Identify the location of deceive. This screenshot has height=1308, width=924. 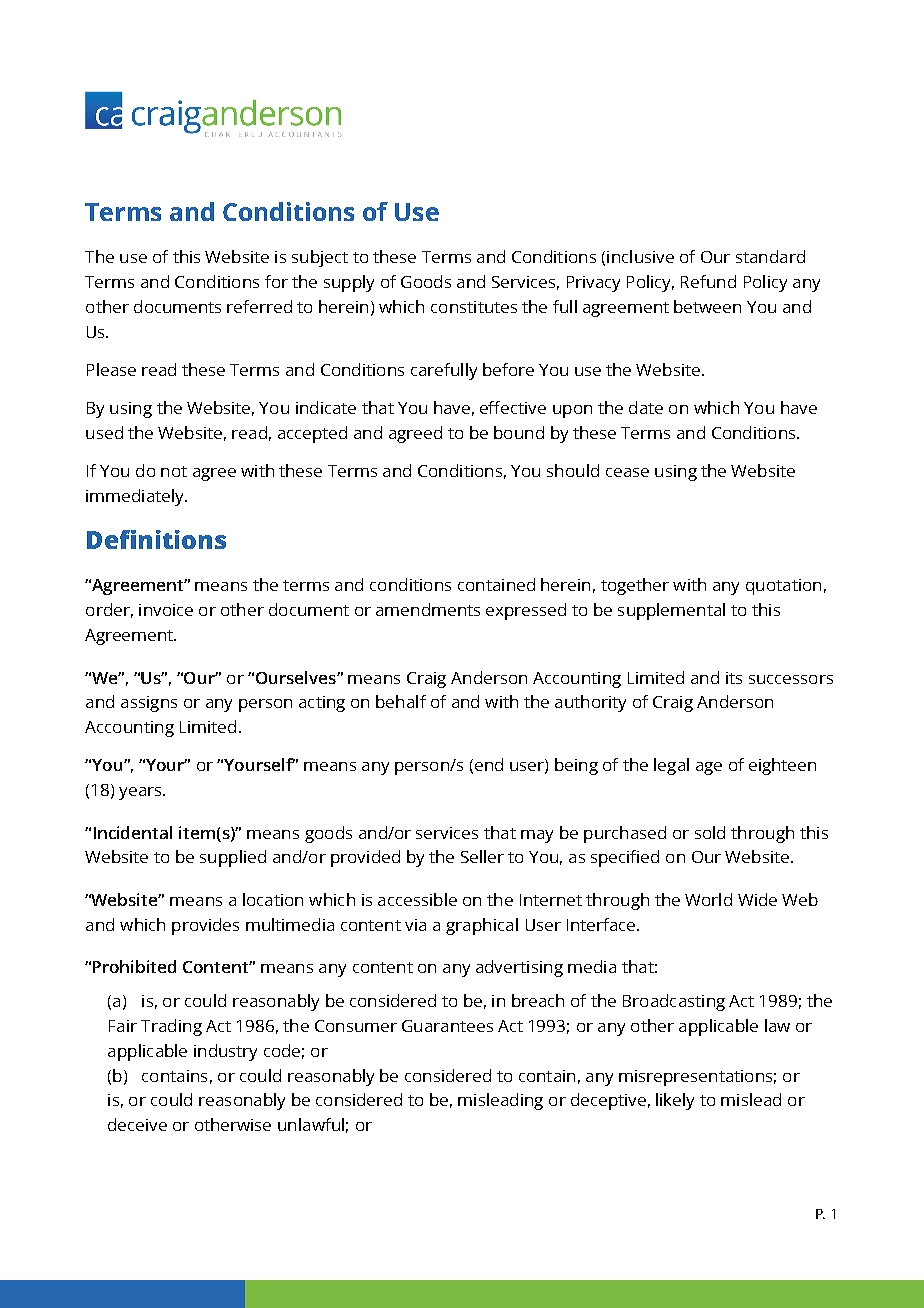
(137, 1124).
